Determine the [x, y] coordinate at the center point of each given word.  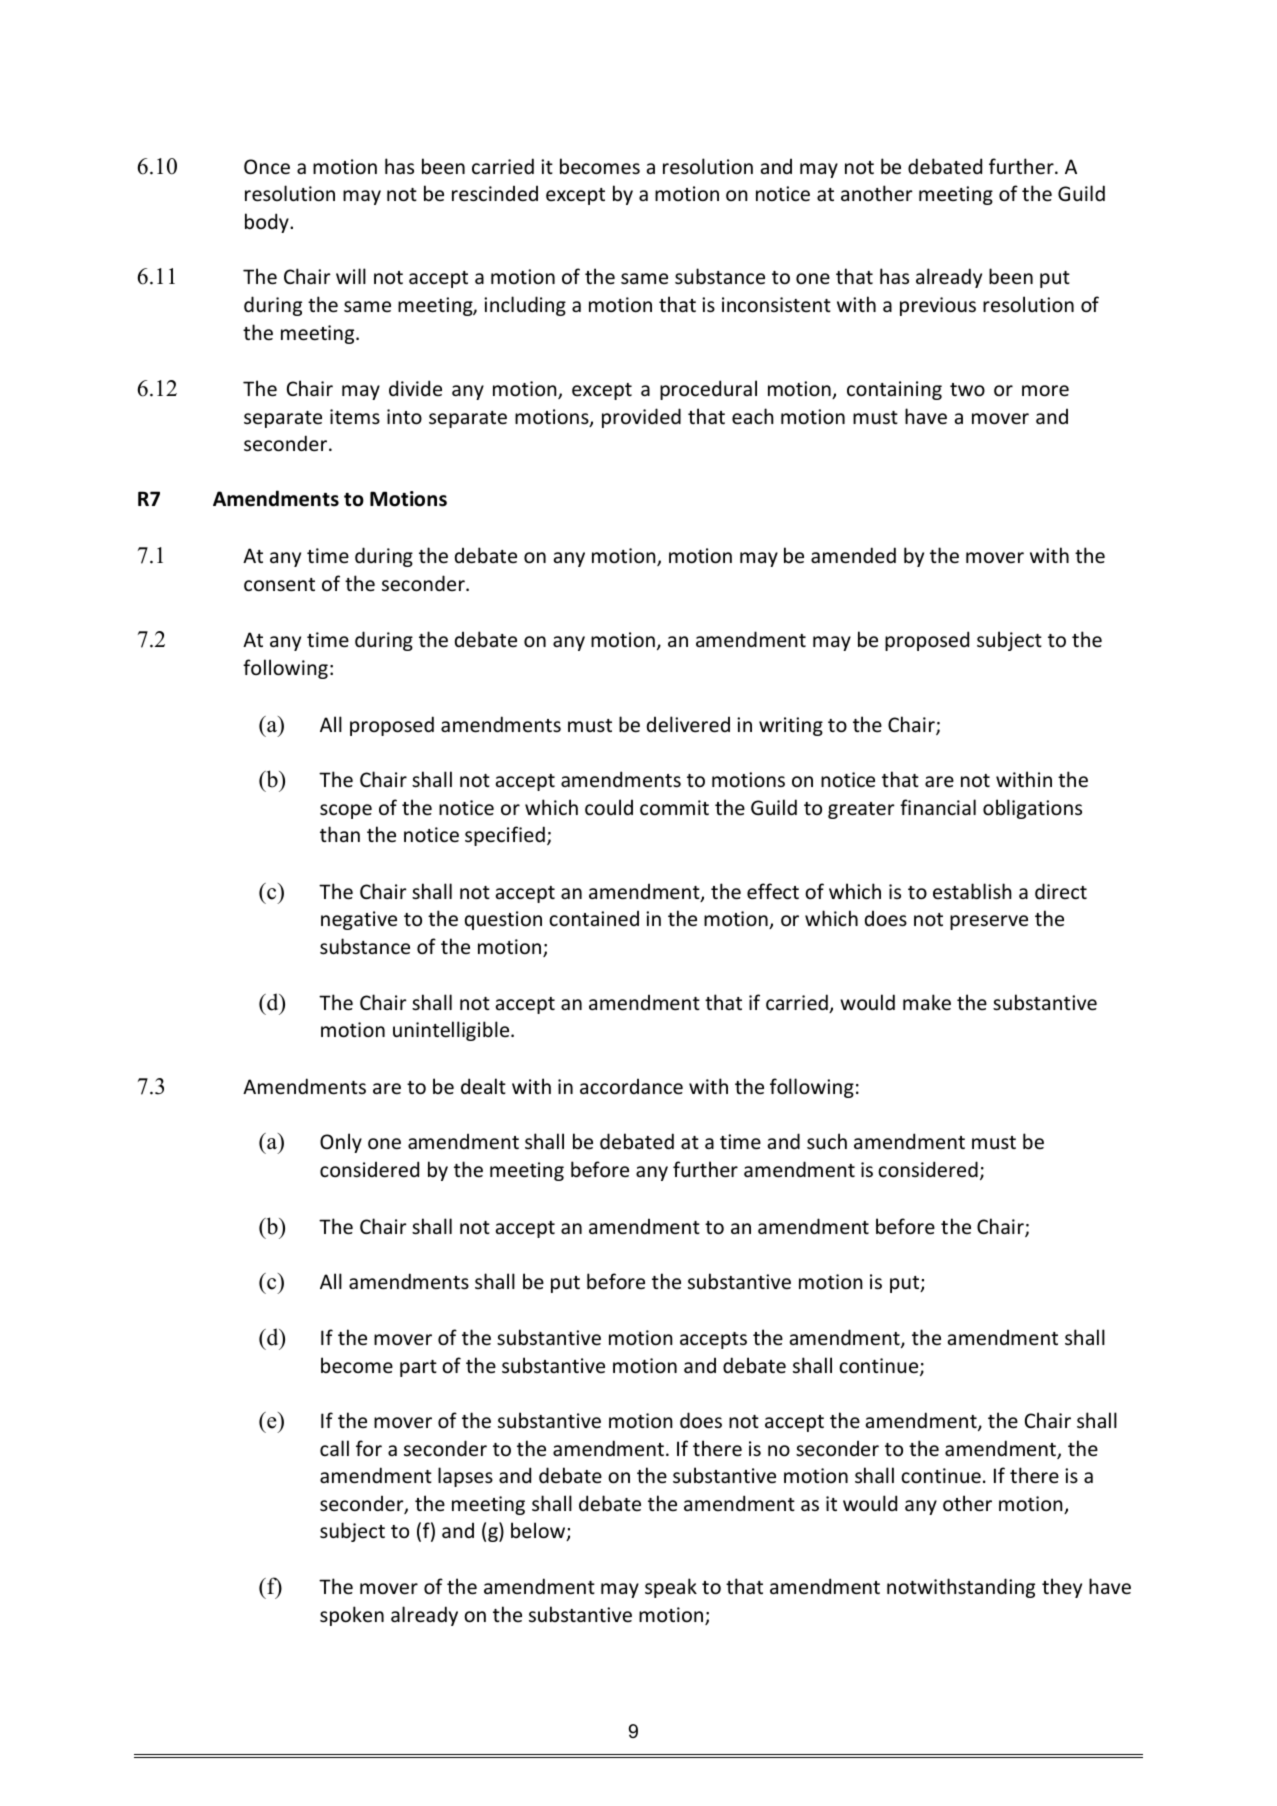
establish [972, 891]
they [1062, 1588]
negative [359, 920]
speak [671, 1588]
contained [594, 919]
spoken [352, 1616]
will [351, 276]
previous [938, 306]
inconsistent [776, 305]
